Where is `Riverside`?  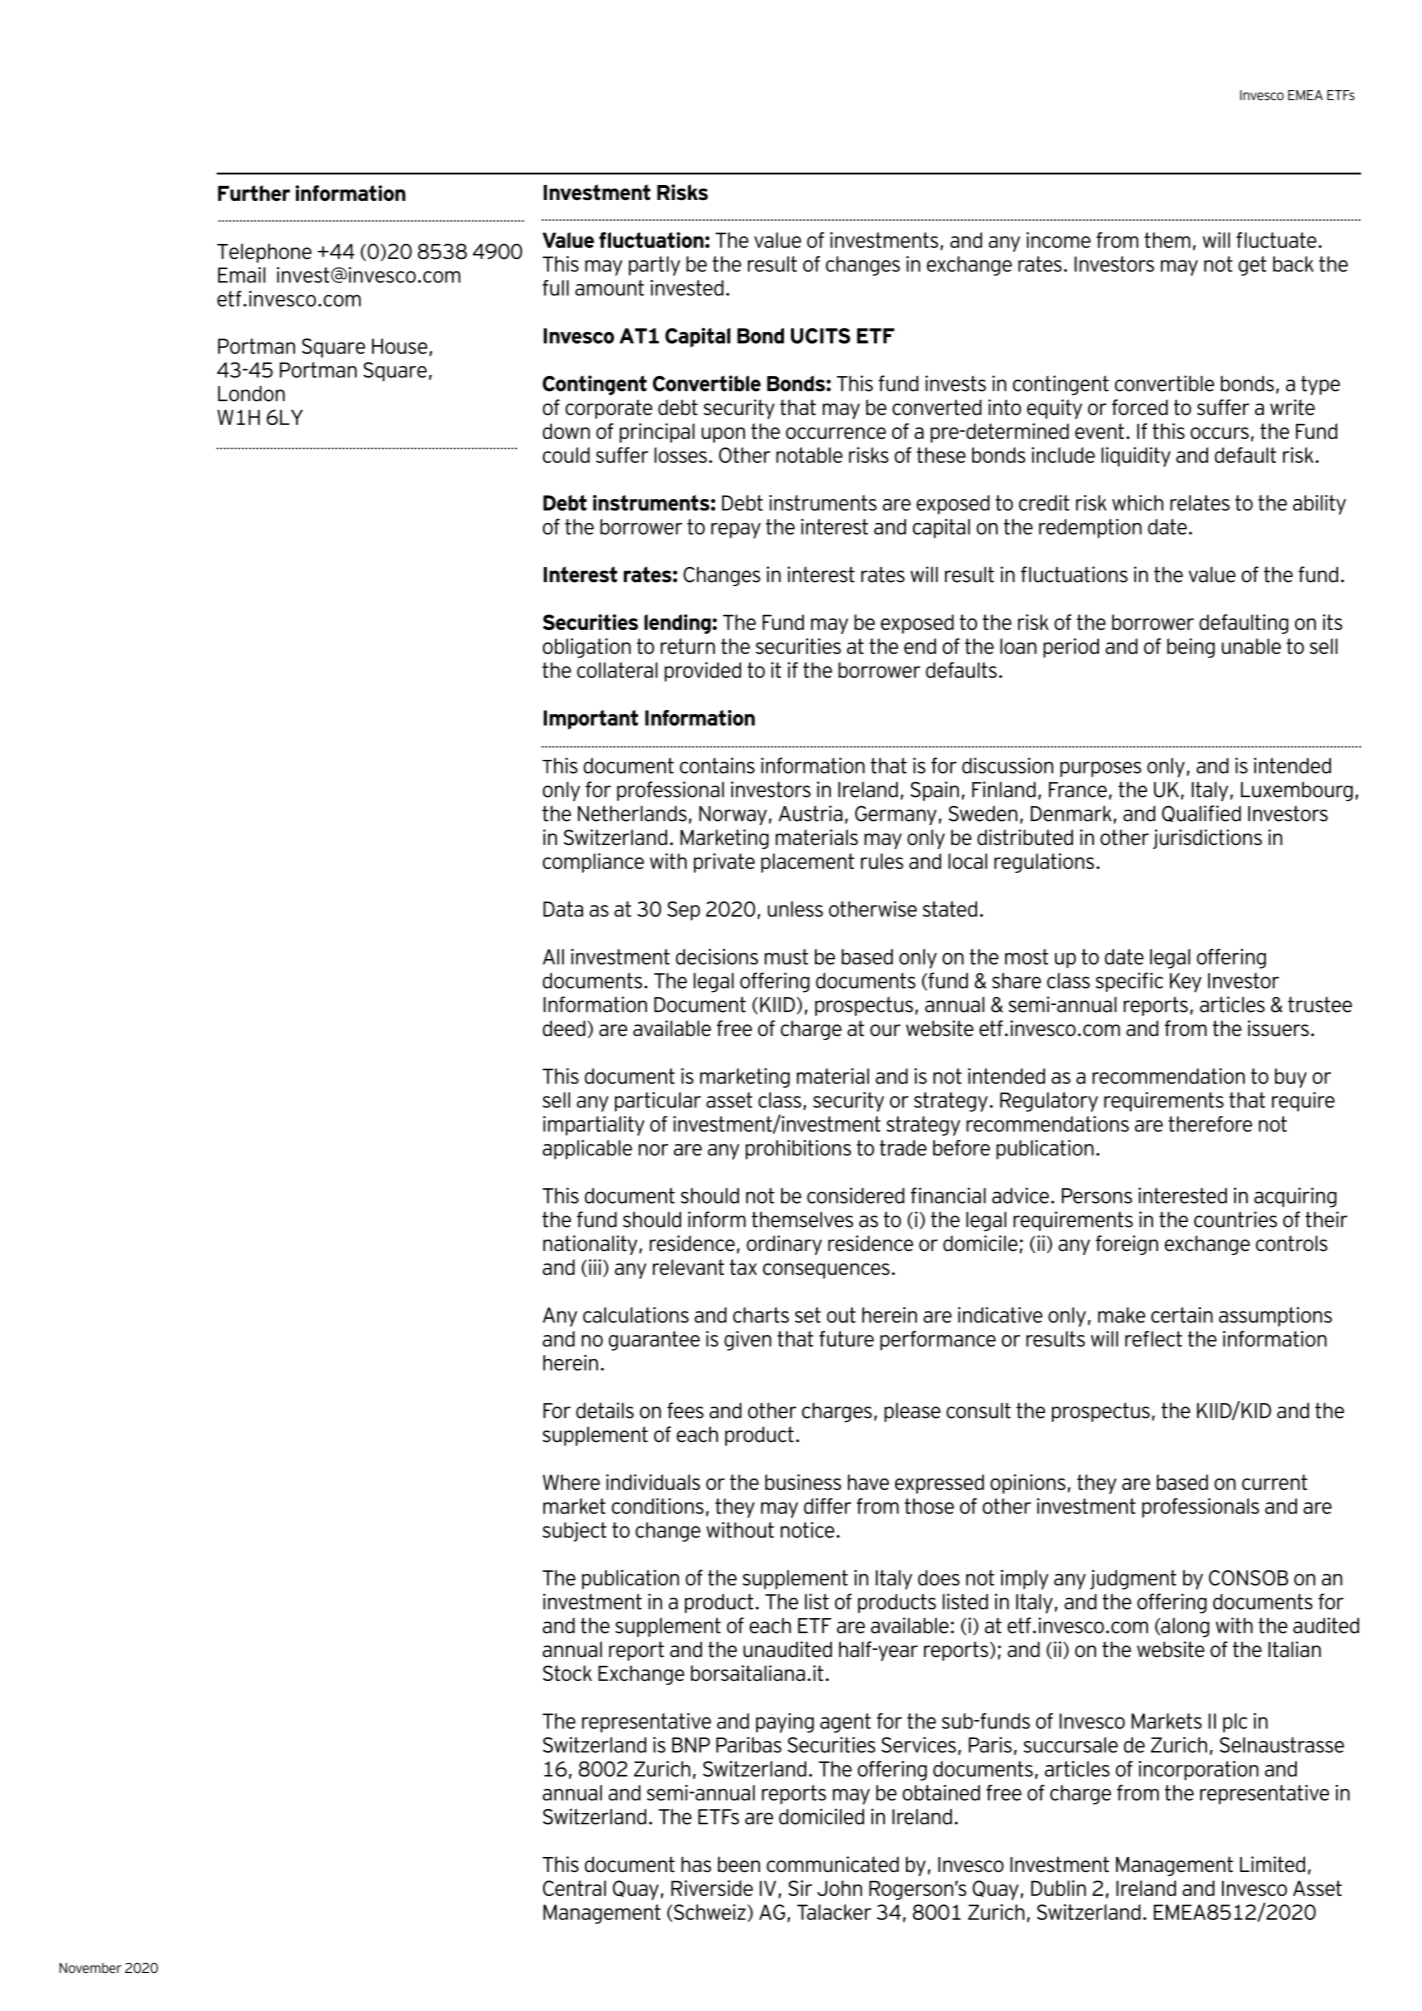 Riverside is located at coordinates (712, 1888).
